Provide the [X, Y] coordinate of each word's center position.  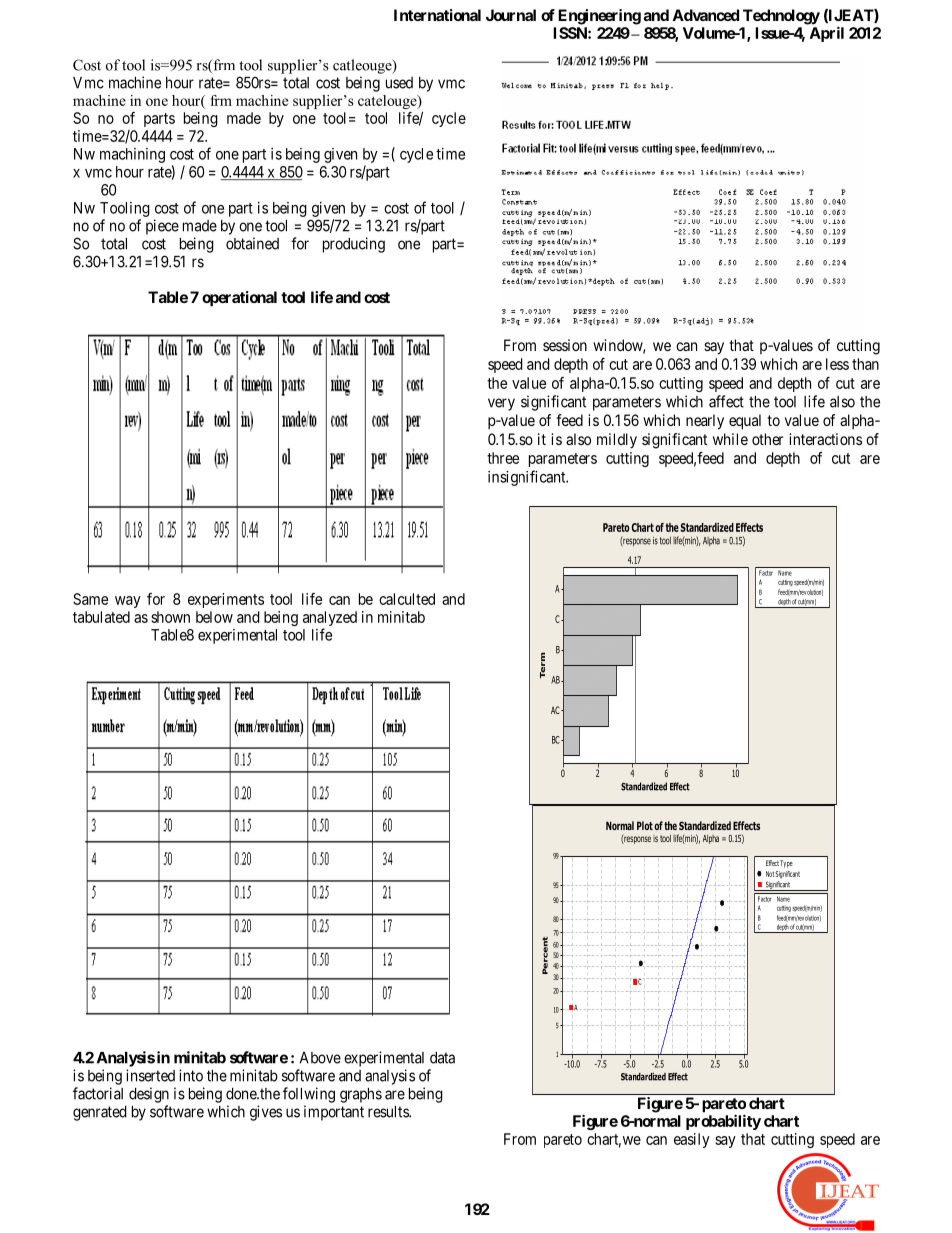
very [501, 404]
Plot [645, 825]
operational [239, 298]
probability [723, 1122]
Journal [511, 15]
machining [132, 155]
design [149, 1095]
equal [745, 422]
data [442, 1058]
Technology [781, 17]
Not [770, 874]
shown [170, 617]
